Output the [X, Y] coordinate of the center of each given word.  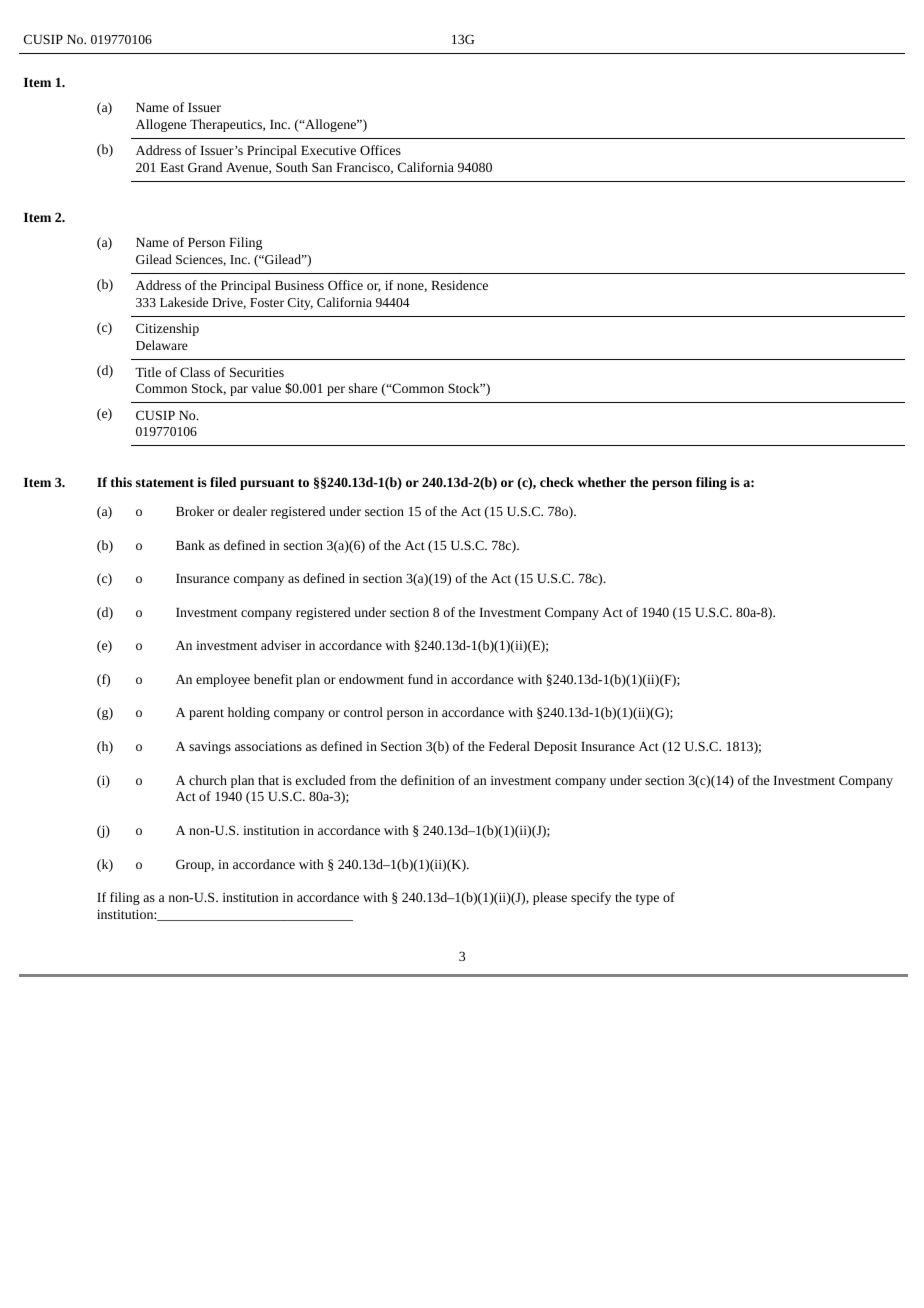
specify [591, 898]
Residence [459, 285]
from [363, 780]
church [208, 780]
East [172, 167]
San [322, 167]
